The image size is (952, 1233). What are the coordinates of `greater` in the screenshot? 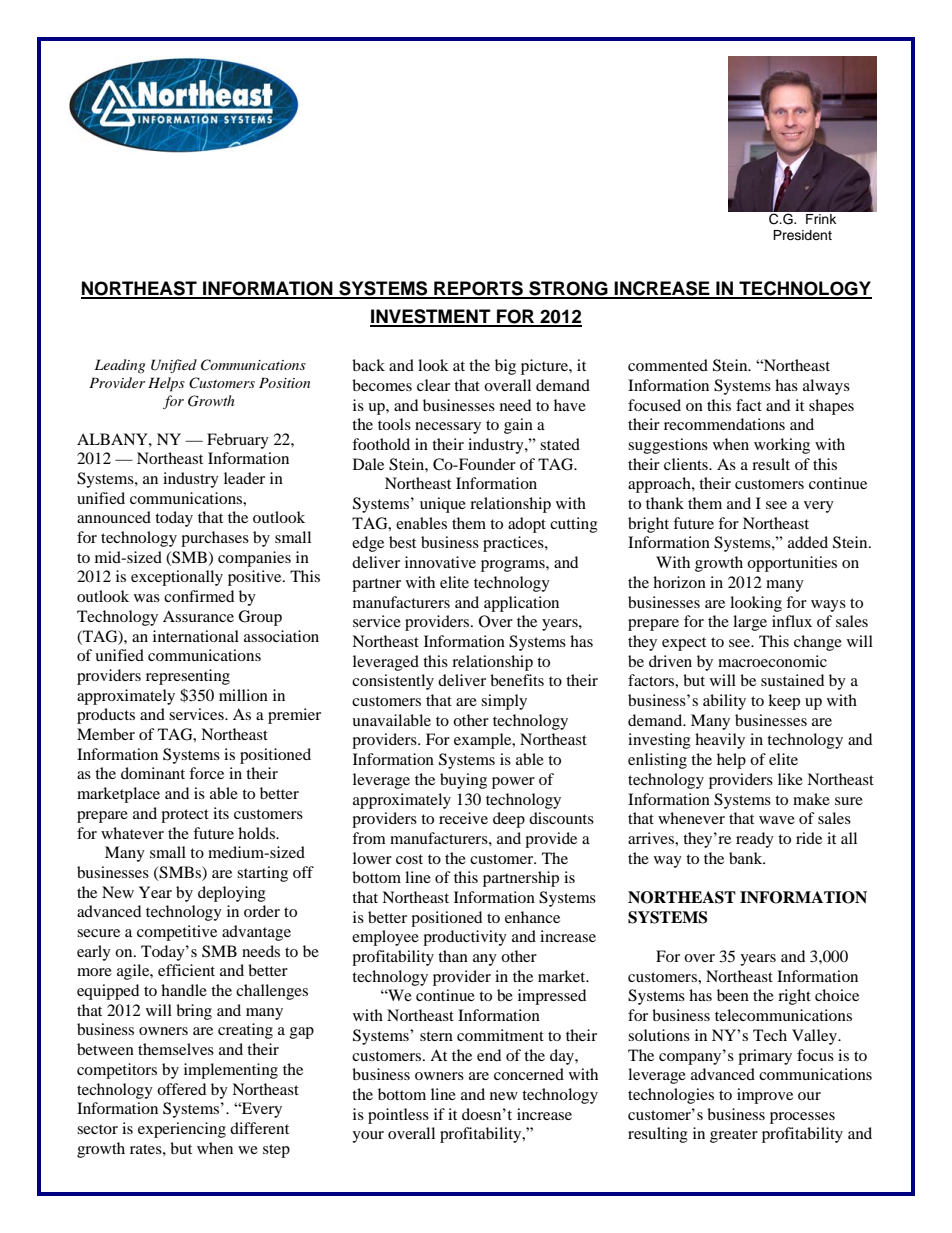 It's located at (734, 1136).
